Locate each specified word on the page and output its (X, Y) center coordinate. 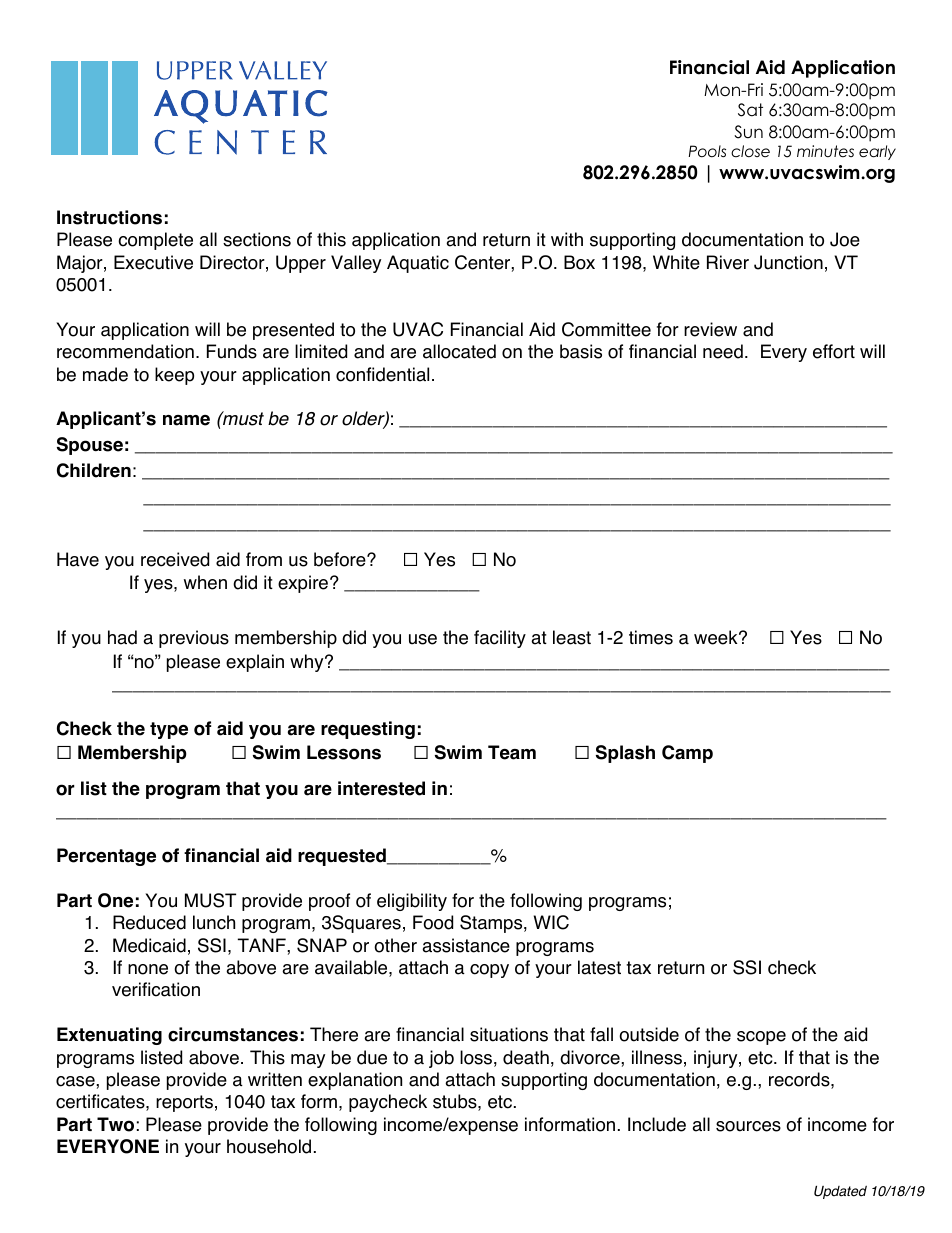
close (750, 151)
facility (500, 639)
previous (194, 639)
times (651, 637)
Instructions (109, 217)
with (567, 239)
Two (115, 1124)
